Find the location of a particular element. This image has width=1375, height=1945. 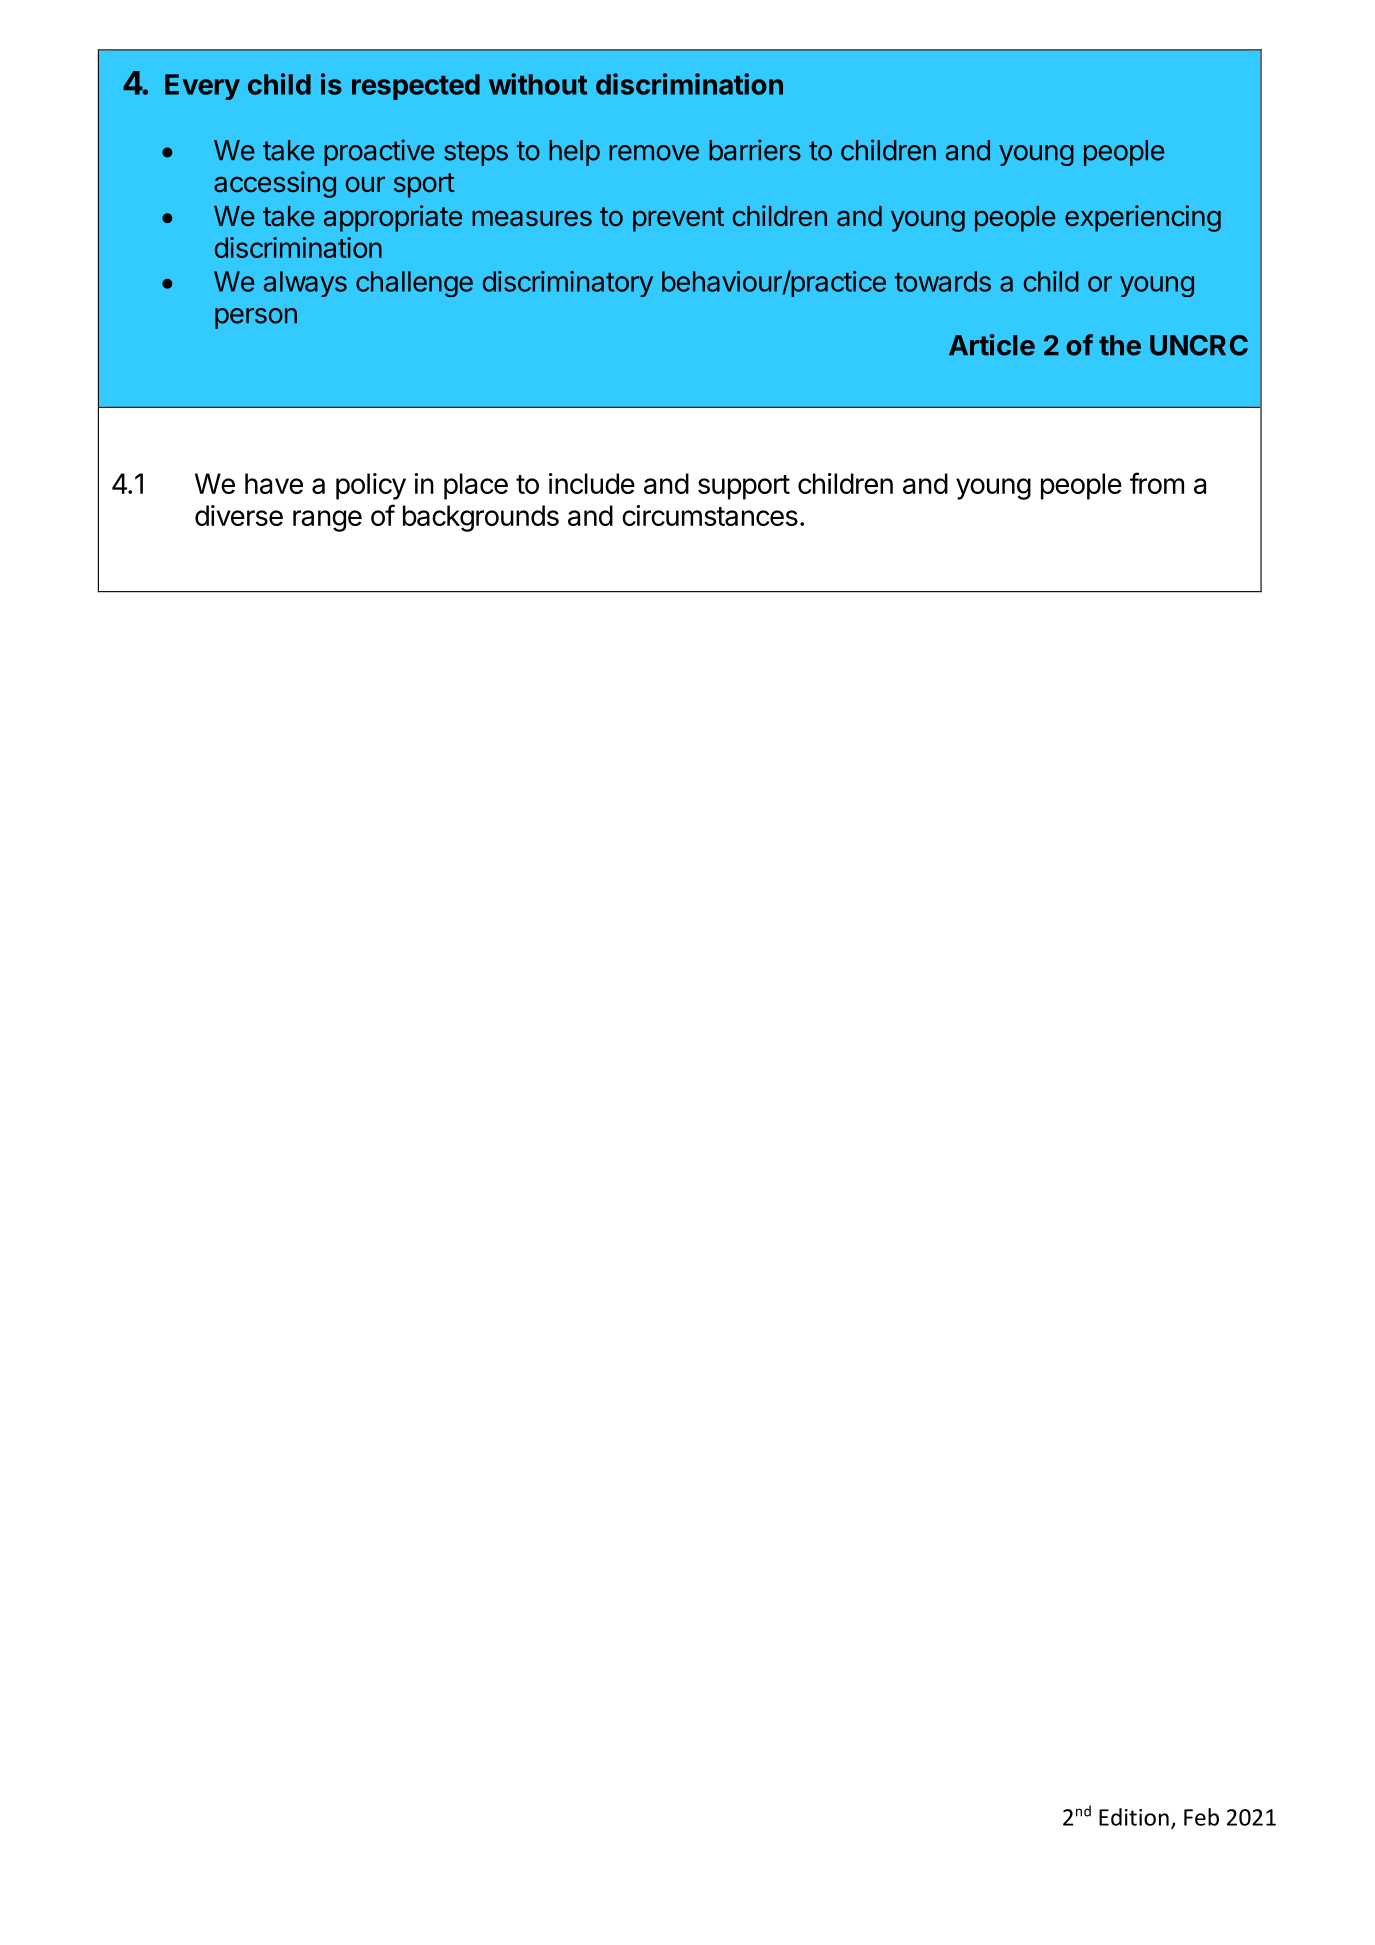

circumstances is located at coordinates (710, 515).
